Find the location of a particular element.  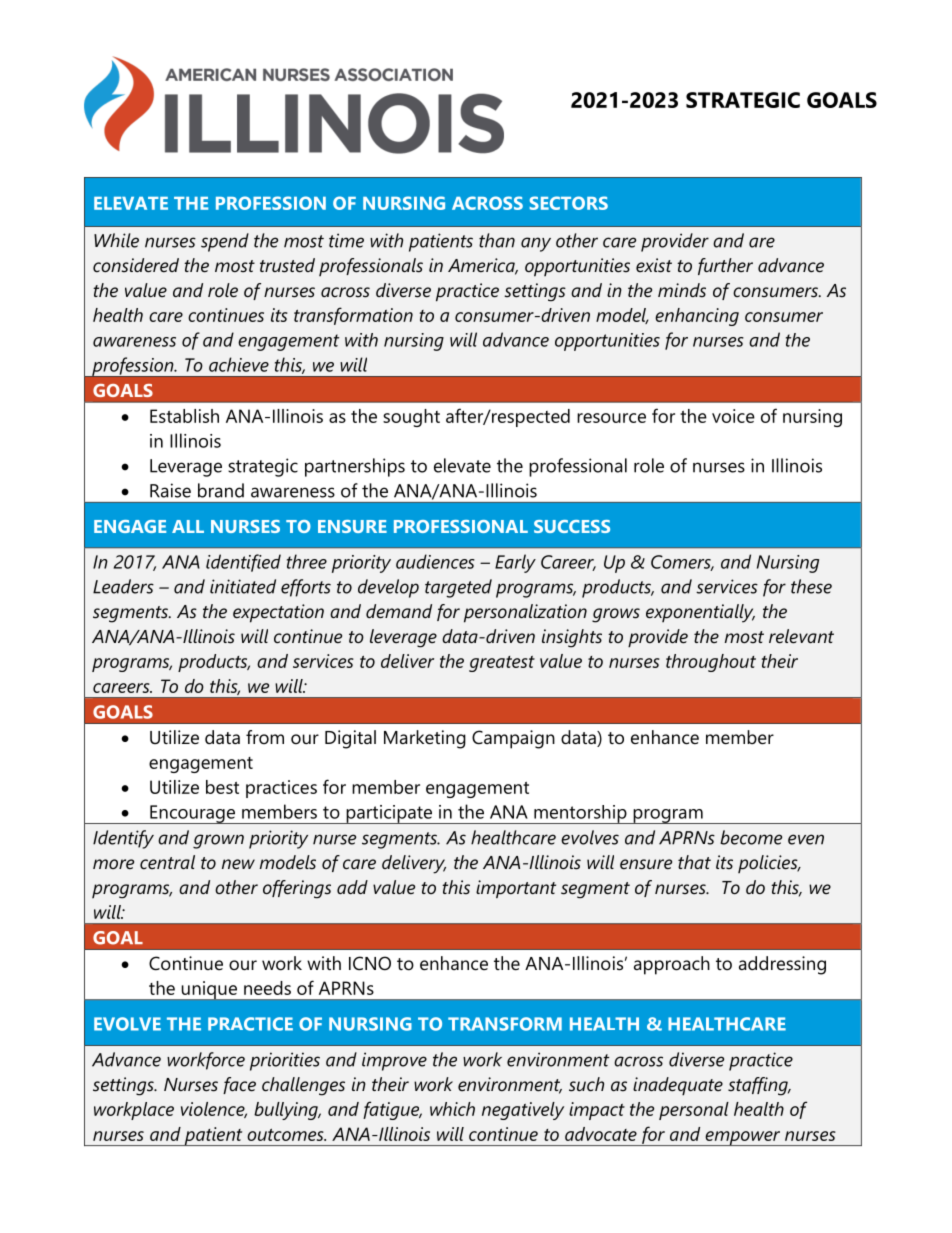

that is located at coordinates (694, 862).
